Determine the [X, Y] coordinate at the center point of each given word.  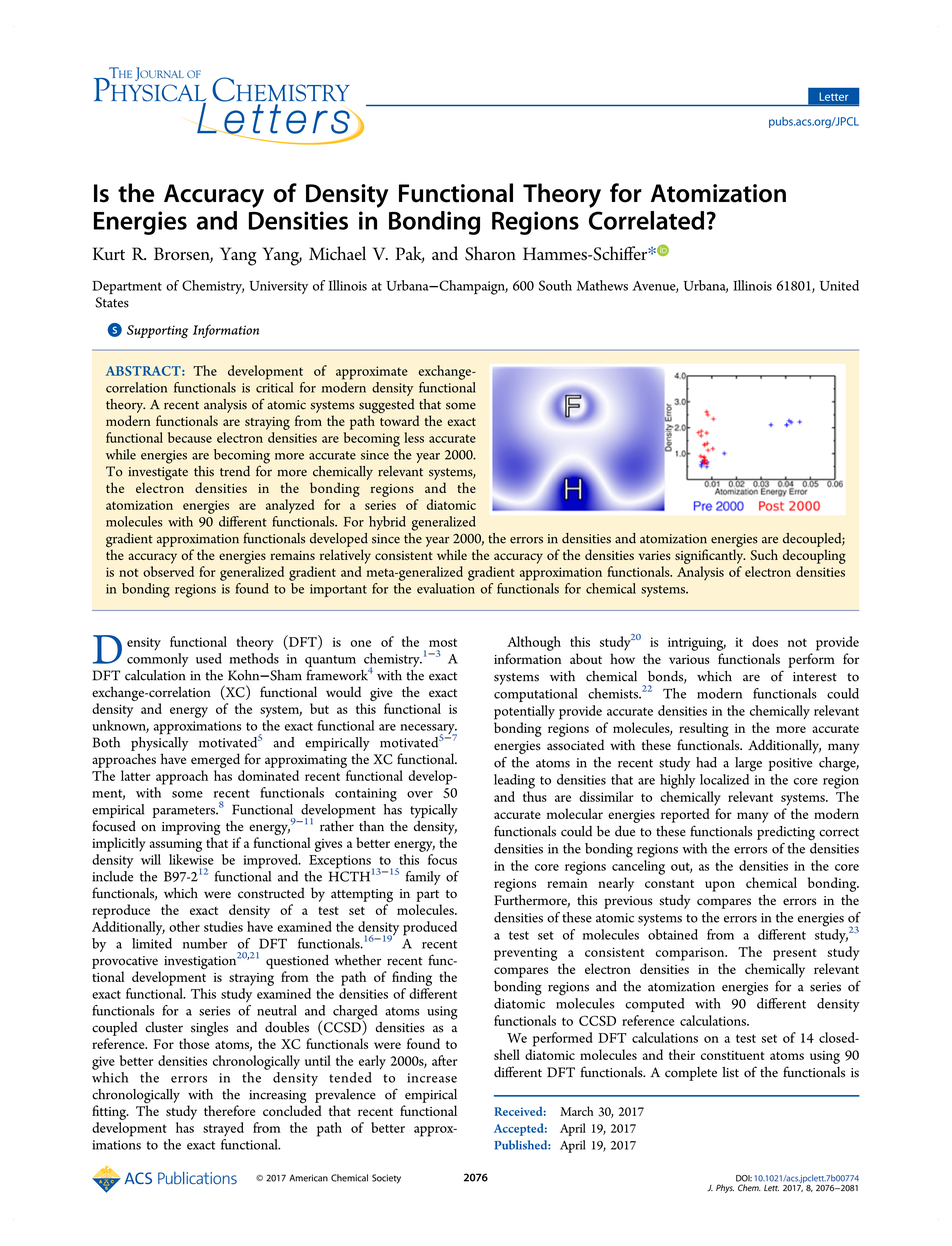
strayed [223, 1129]
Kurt [109, 253]
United [839, 285]
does [765, 641]
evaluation [446, 588]
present [794, 954]
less [414, 437]
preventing [525, 954]
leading [514, 781]
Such [764, 555]
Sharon [490, 253]
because [190, 437]
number [205, 943]
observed [168, 571]
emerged [215, 760]
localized [724, 779]
